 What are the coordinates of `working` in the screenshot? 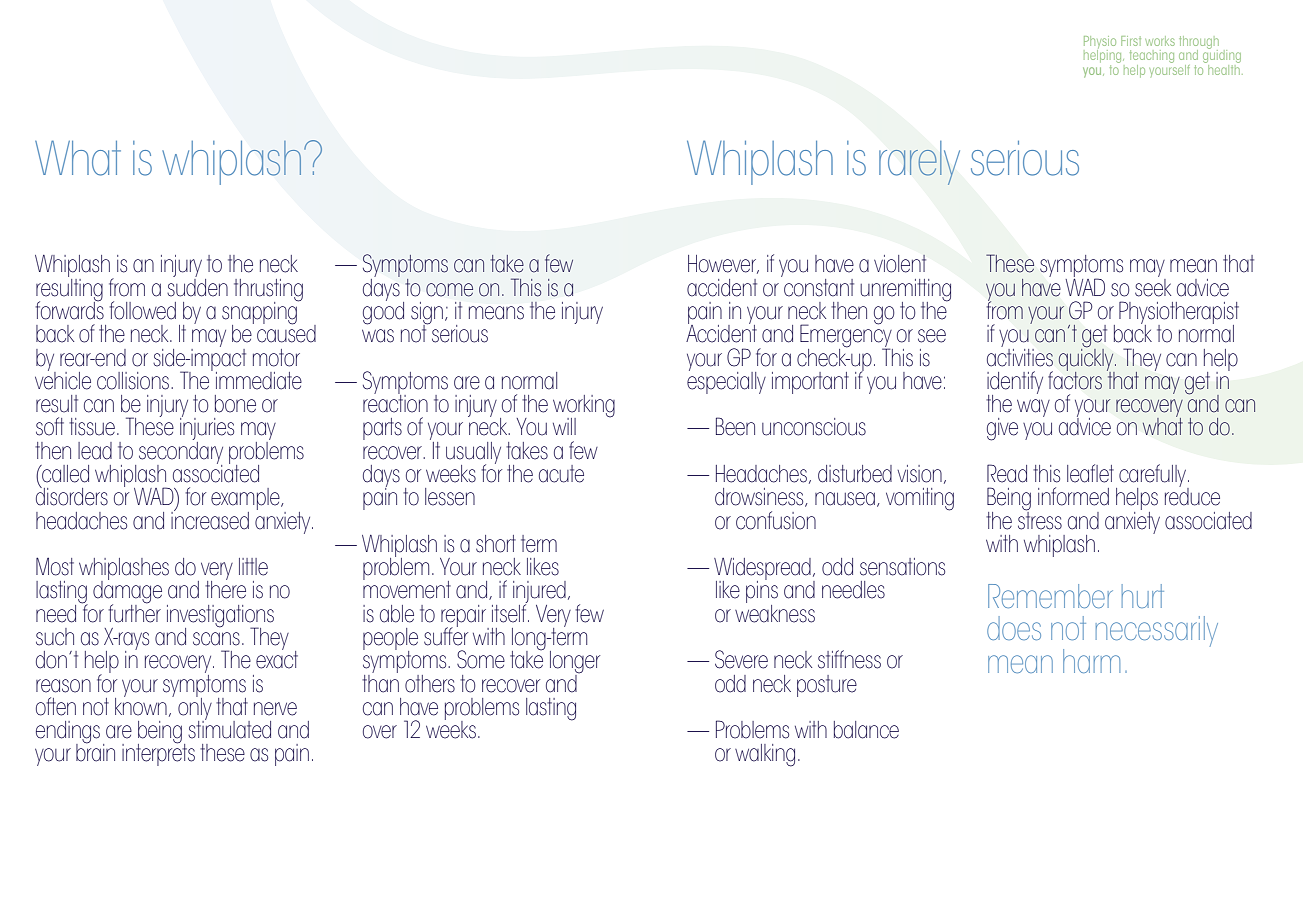 It's located at (584, 407).
